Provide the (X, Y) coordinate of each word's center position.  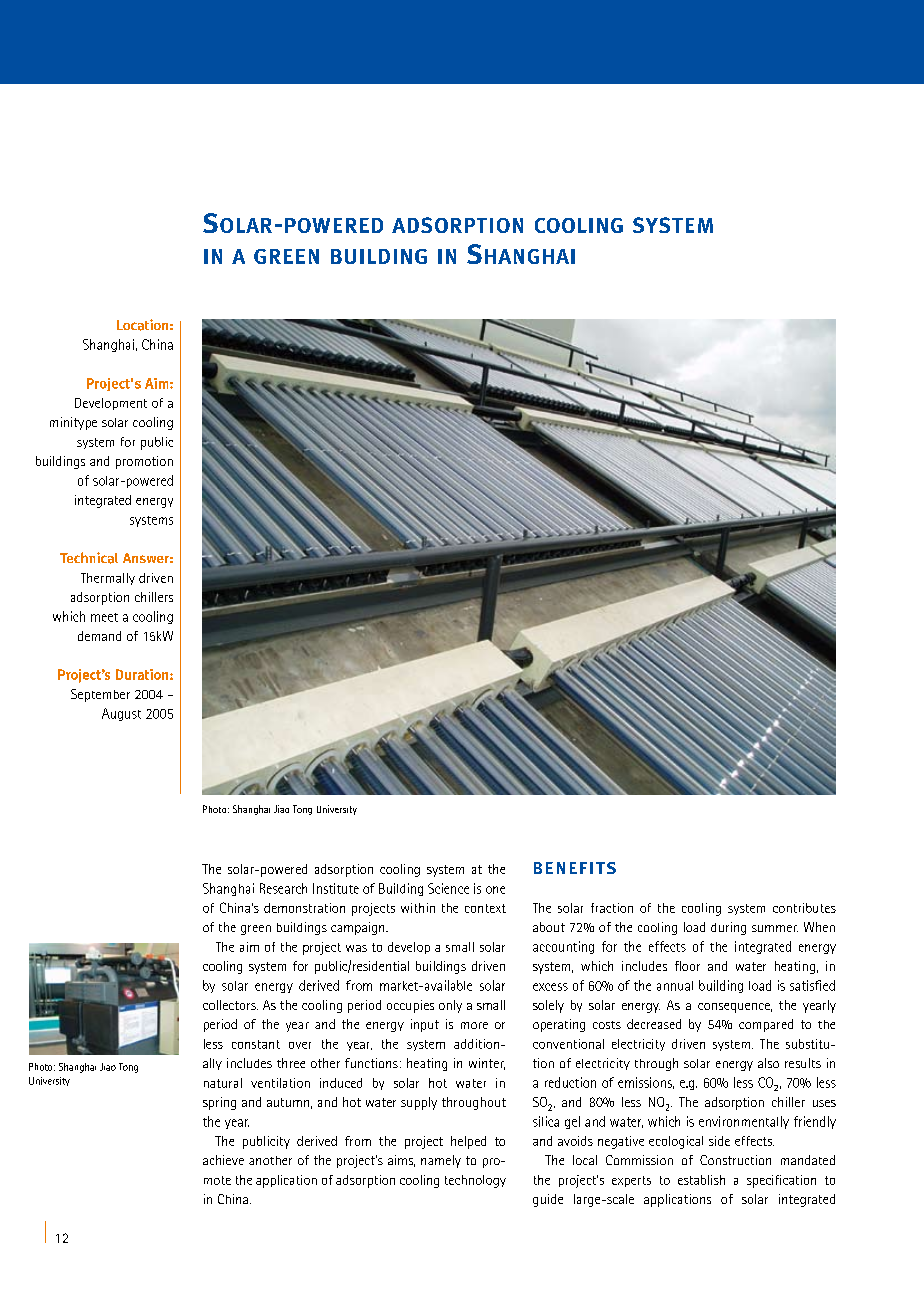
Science (448, 888)
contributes (804, 908)
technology (475, 1181)
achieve (223, 1160)
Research (283, 888)
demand (99, 636)
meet (104, 617)
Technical (89, 558)
